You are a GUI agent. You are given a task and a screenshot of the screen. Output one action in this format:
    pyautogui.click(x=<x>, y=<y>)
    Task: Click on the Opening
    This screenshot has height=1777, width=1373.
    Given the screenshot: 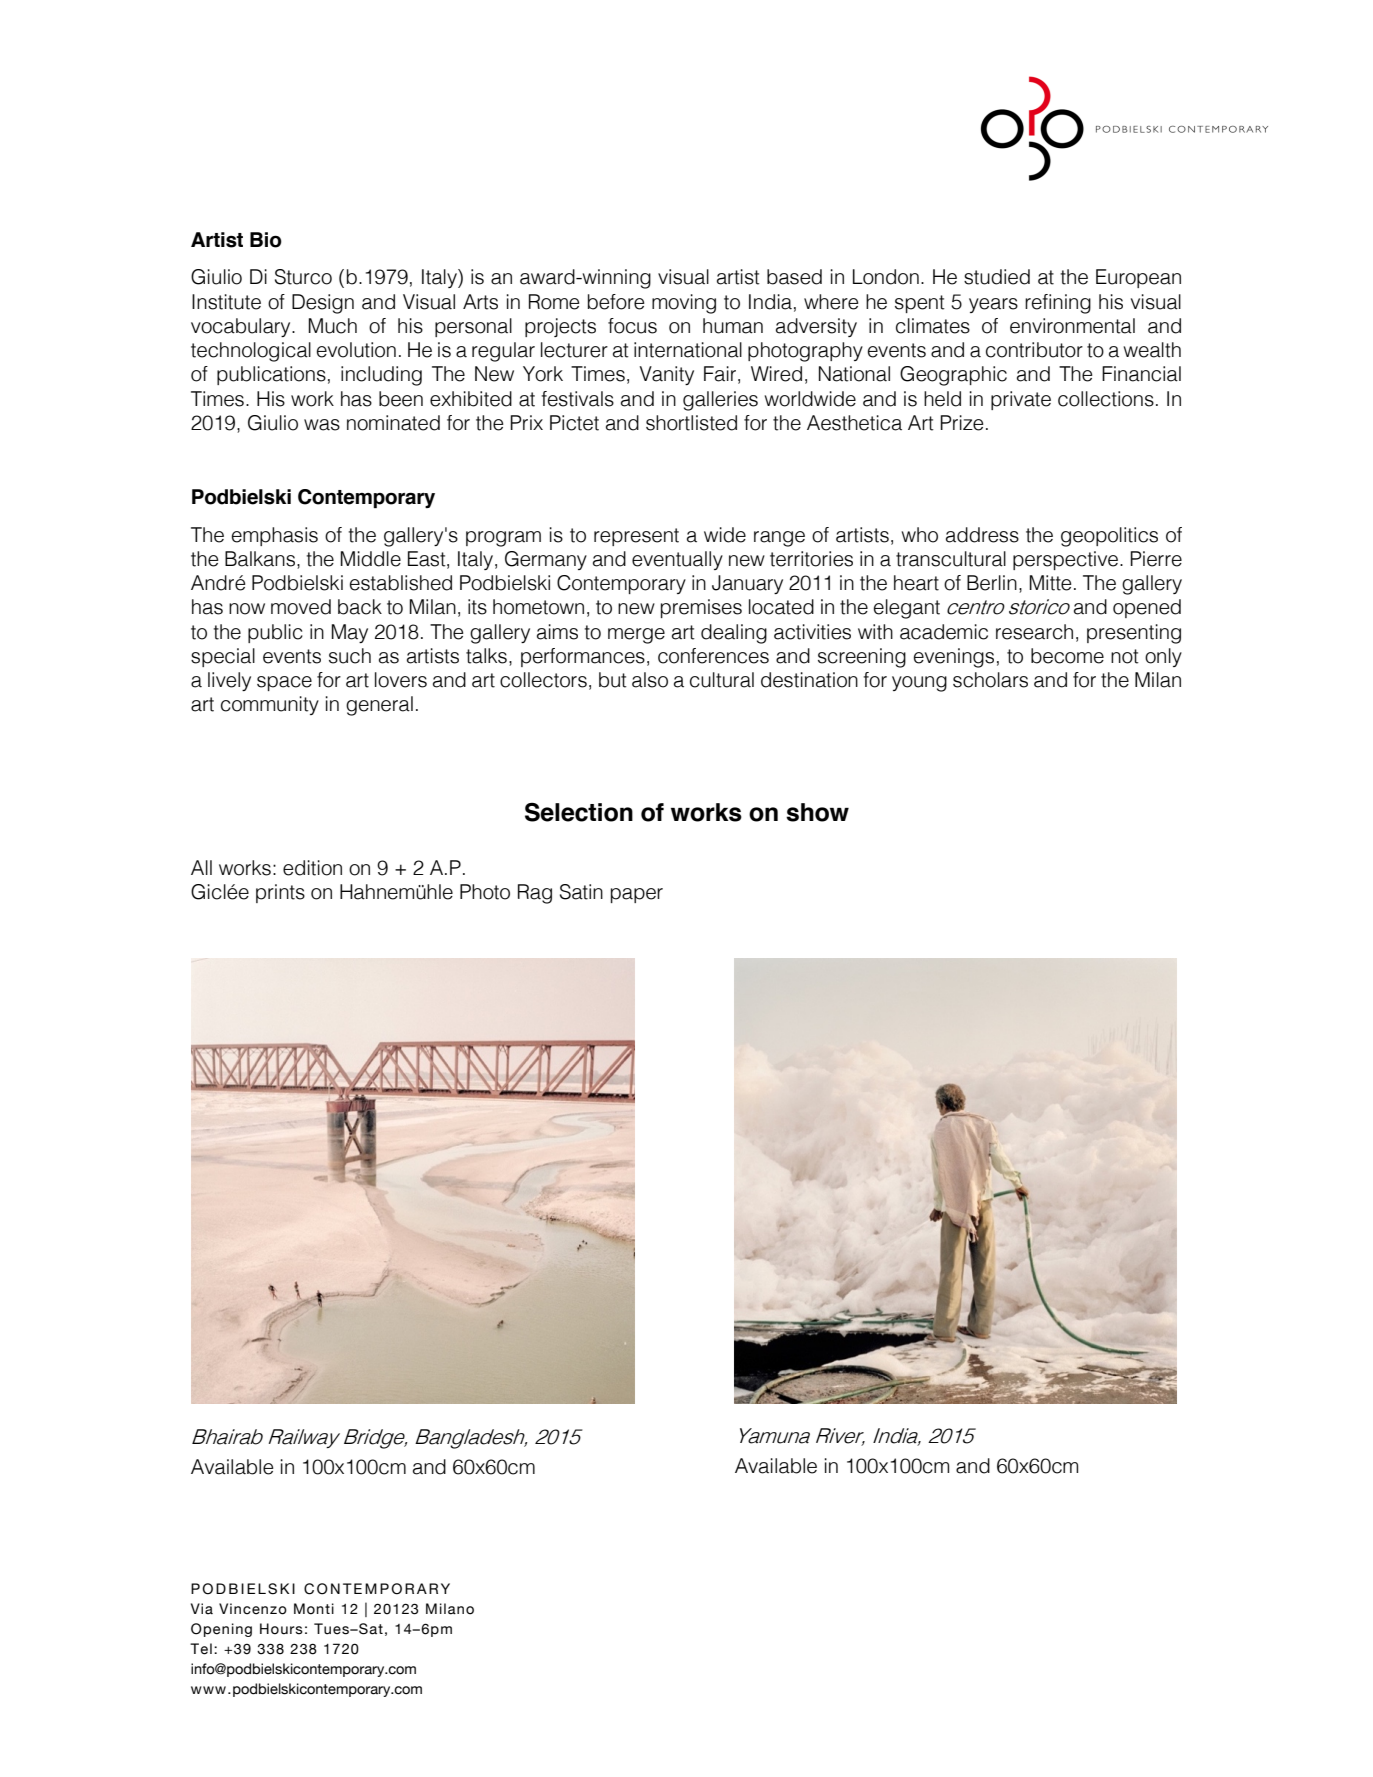 What is the action you would take?
    pyautogui.click(x=221, y=1630)
